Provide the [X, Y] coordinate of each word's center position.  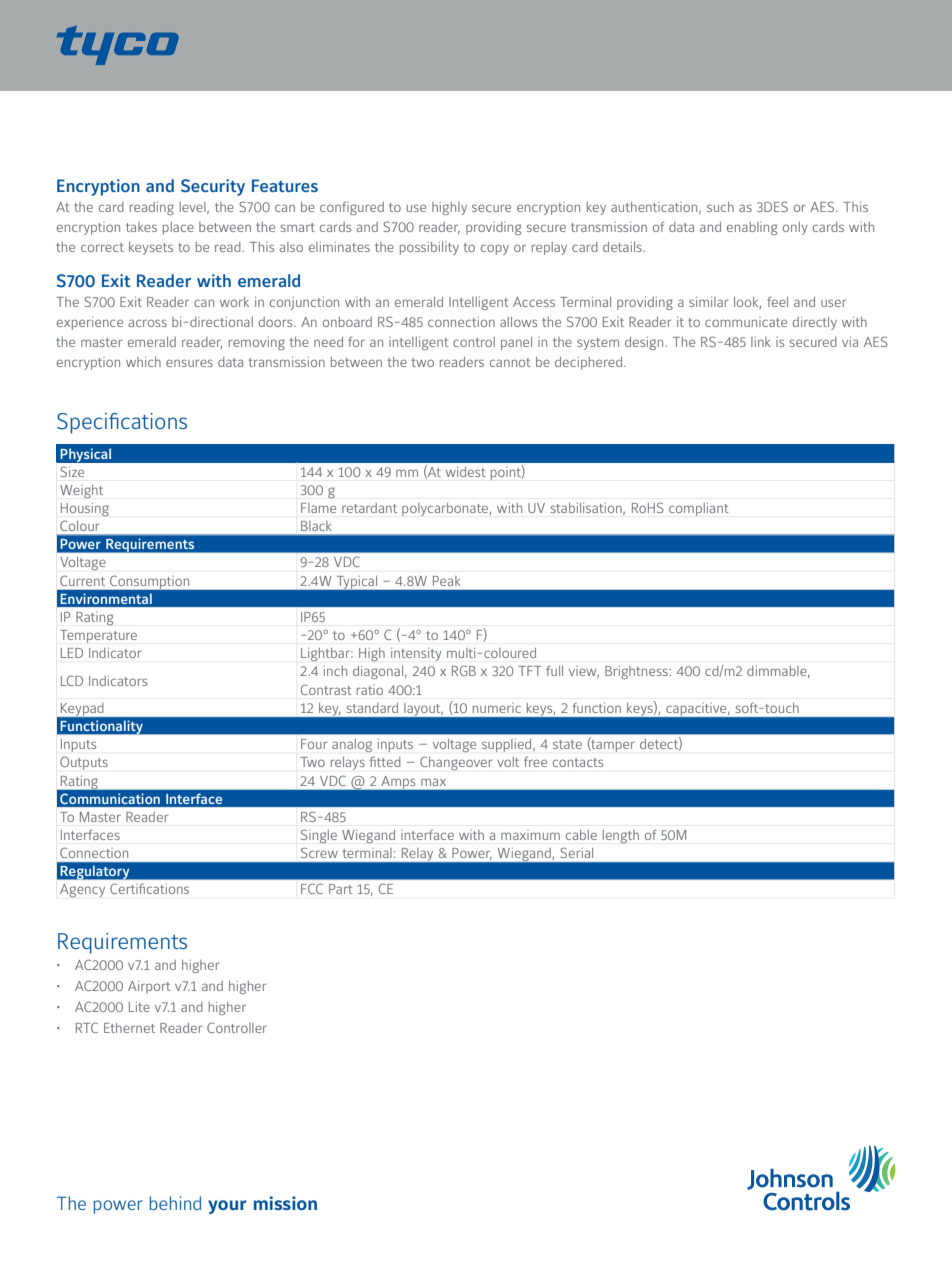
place [178, 228]
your [227, 1207]
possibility [429, 248]
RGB [464, 670]
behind [175, 1203]
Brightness [636, 672]
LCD [72, 680]
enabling [752, 228]
